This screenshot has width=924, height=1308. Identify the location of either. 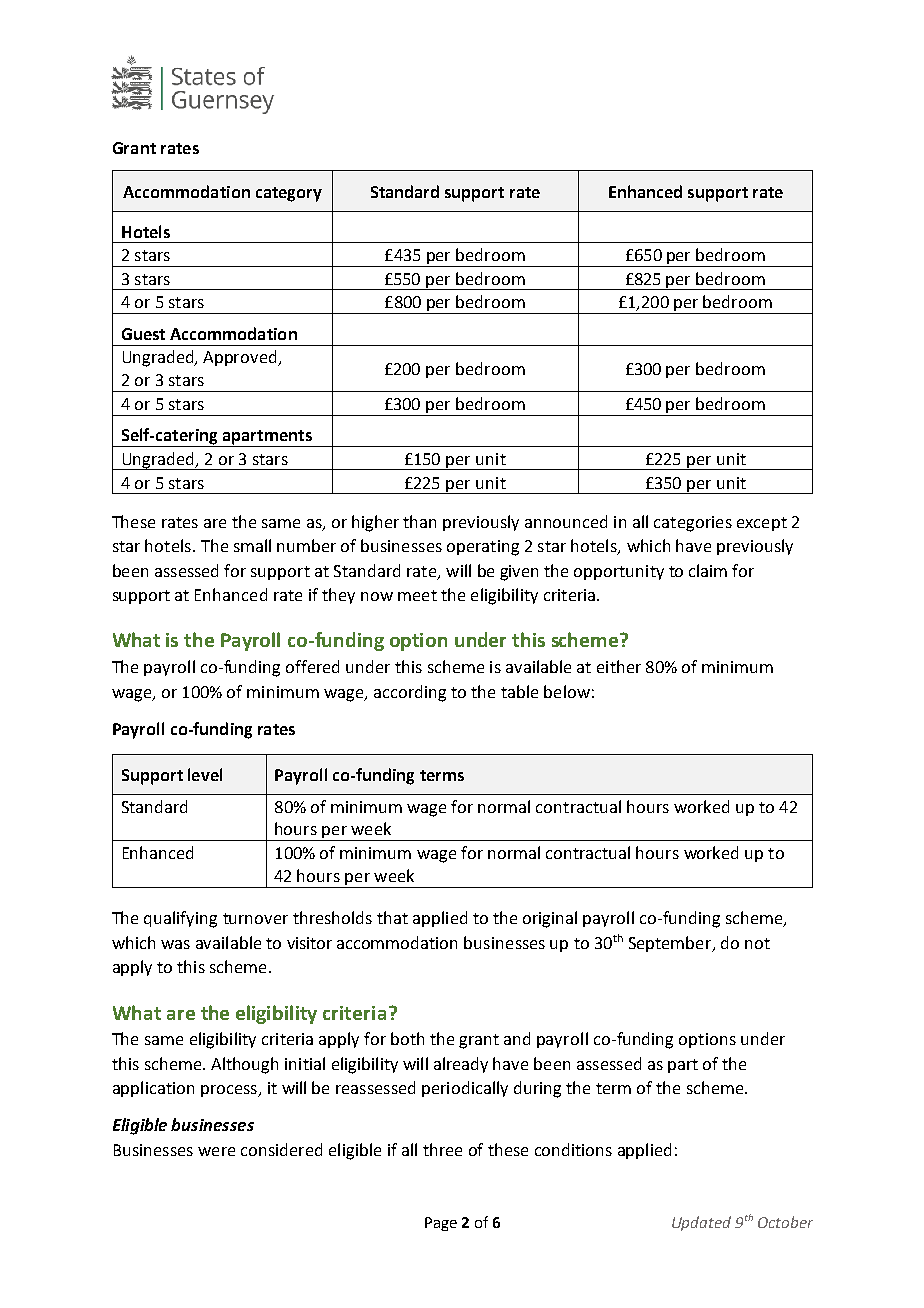
(619, 666).
